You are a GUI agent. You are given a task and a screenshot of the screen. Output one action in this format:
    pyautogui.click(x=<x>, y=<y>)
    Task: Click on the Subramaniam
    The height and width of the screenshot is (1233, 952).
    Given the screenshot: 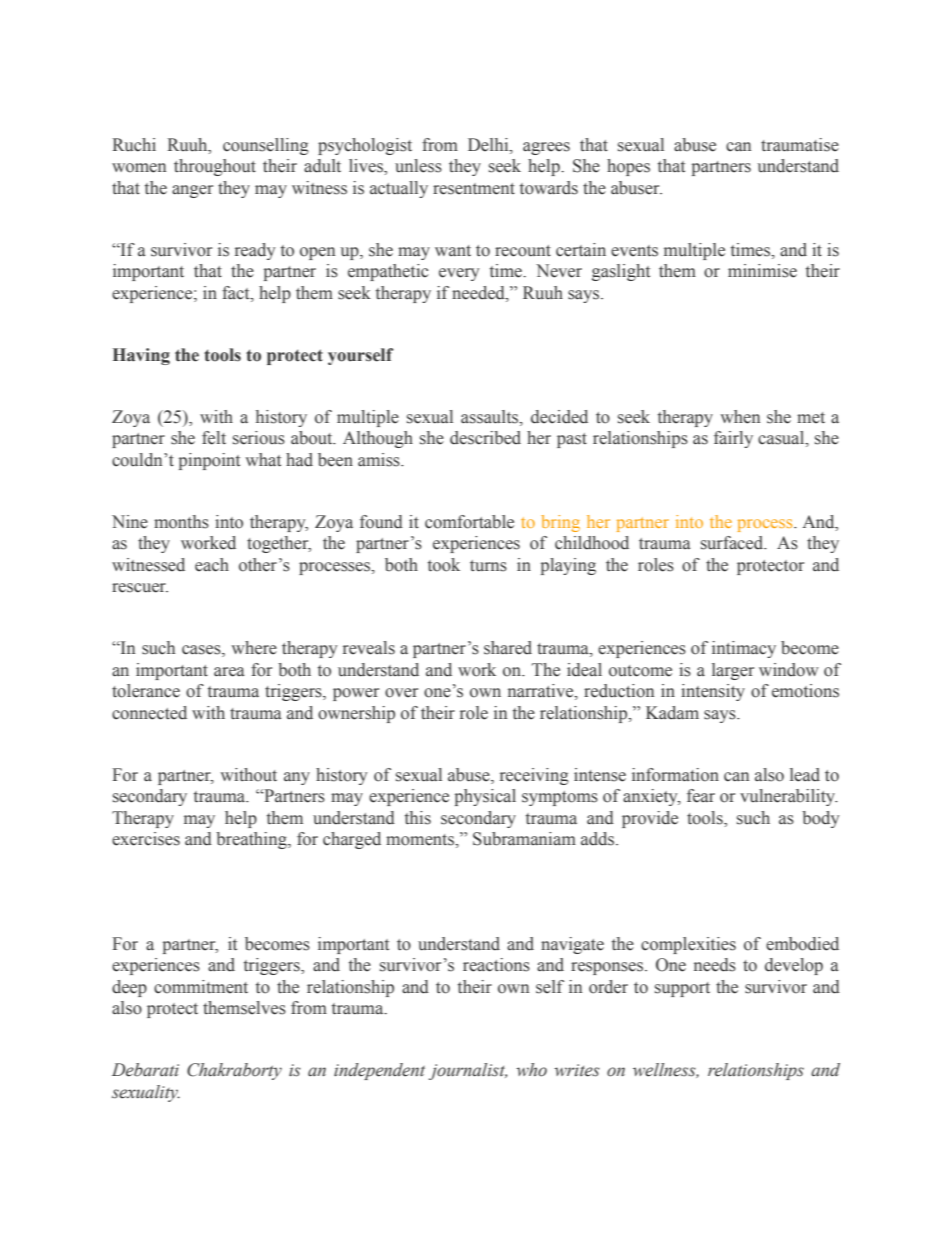 What is the action you would take?
    pyautogui.click(x=524, y=839)
